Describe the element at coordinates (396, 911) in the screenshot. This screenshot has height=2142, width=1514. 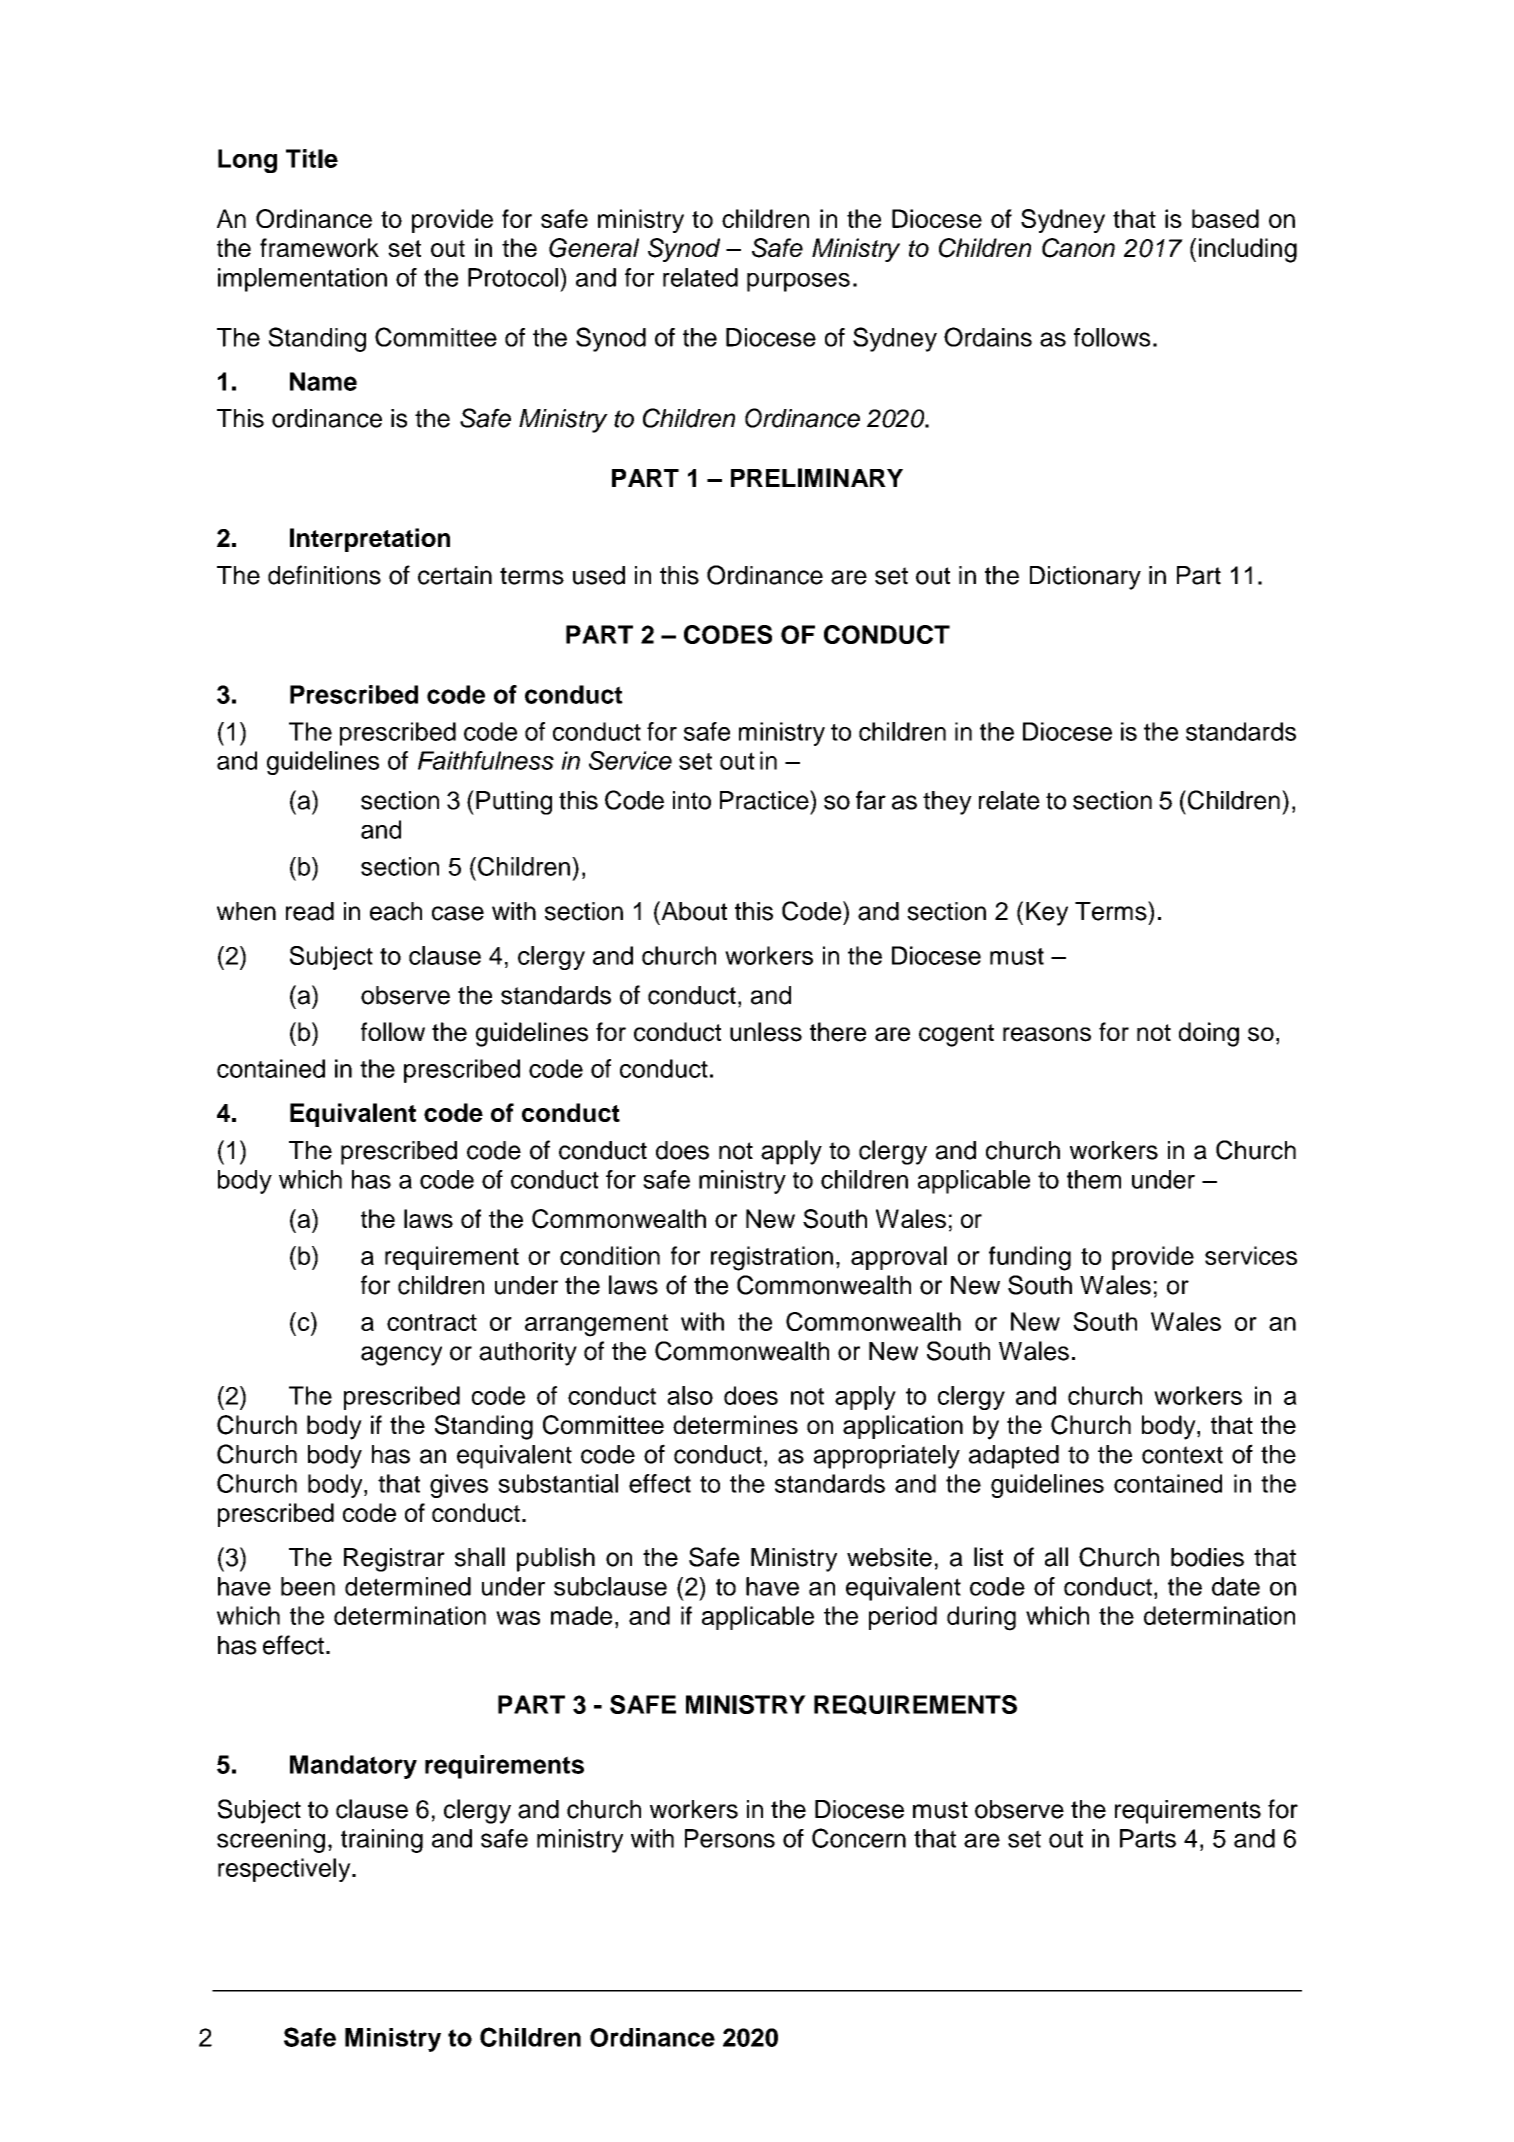
I see `each` at that location.
